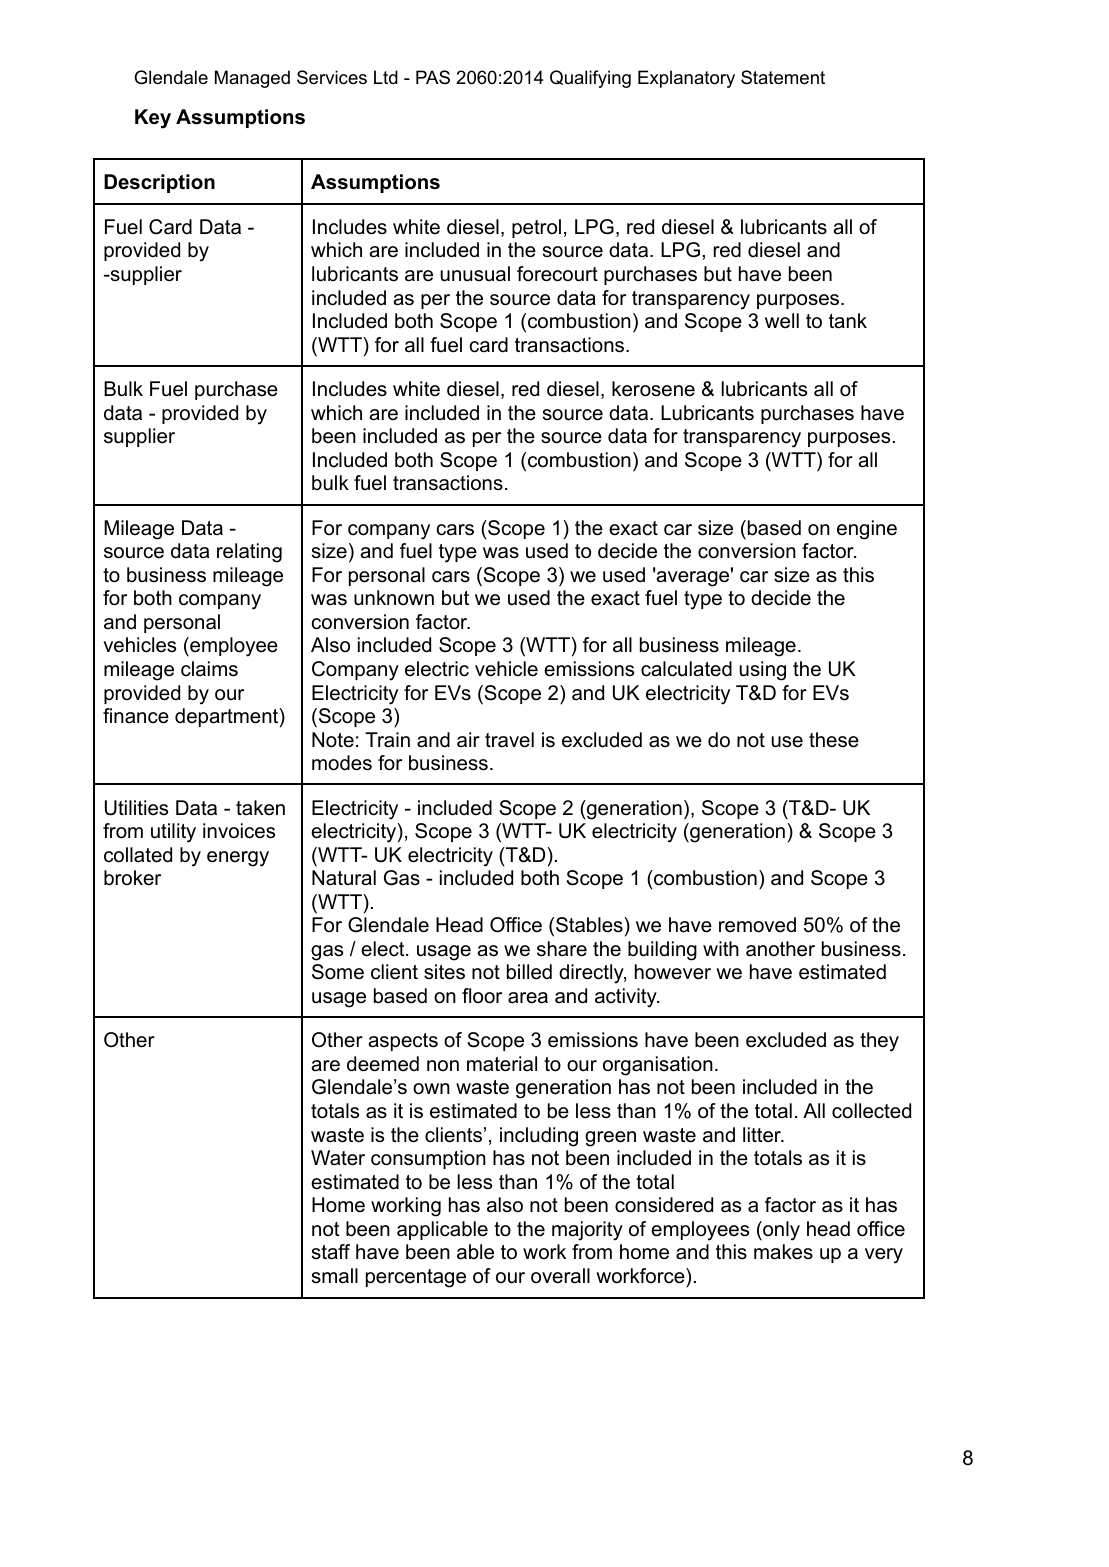 This screenshot has width=1109, height=1567. What do you see at coordinates (252, 79) in the screenshot?
I see `Managed` at bounding box center [252, 79].
